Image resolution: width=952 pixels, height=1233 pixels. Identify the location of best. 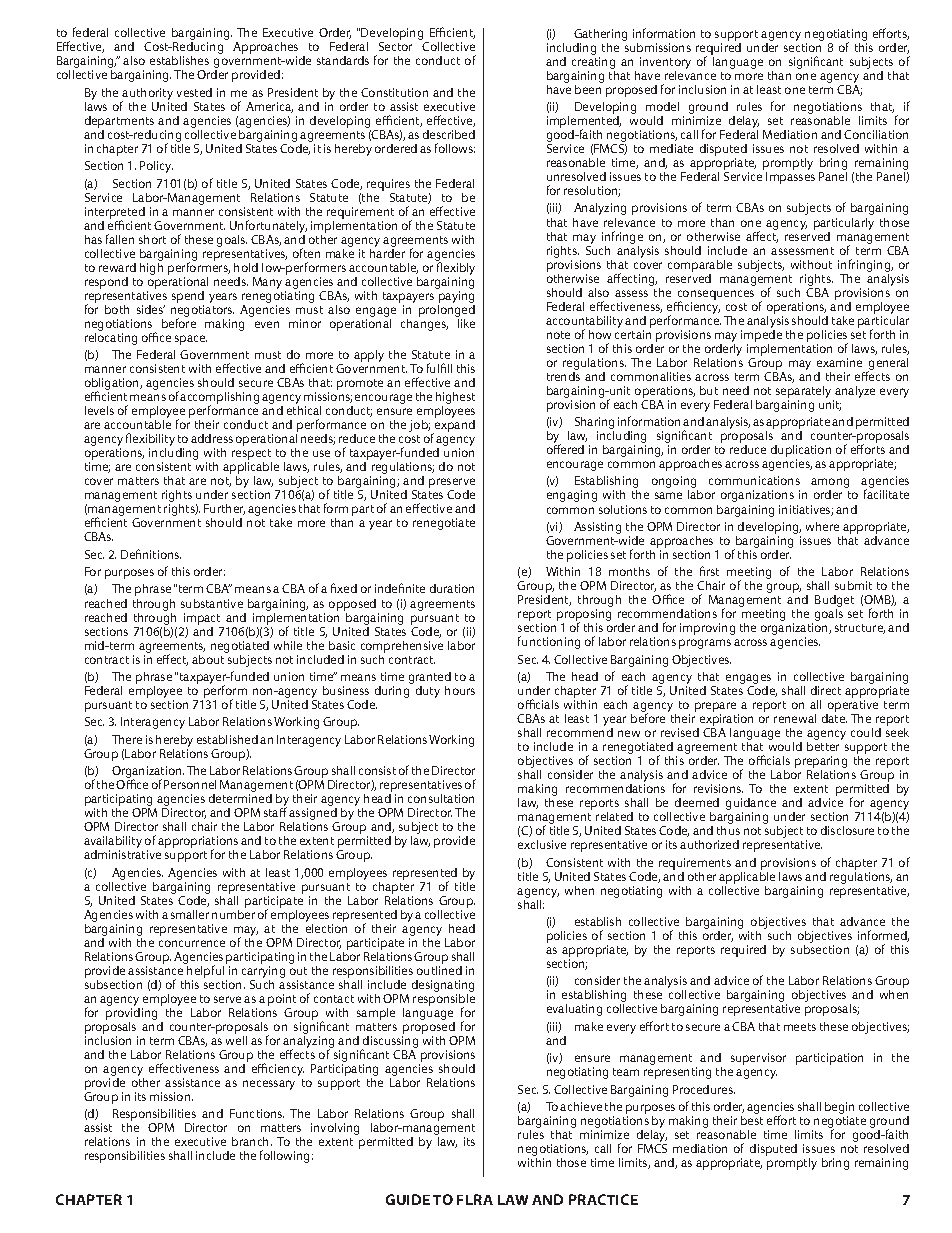
(752, 1120).
